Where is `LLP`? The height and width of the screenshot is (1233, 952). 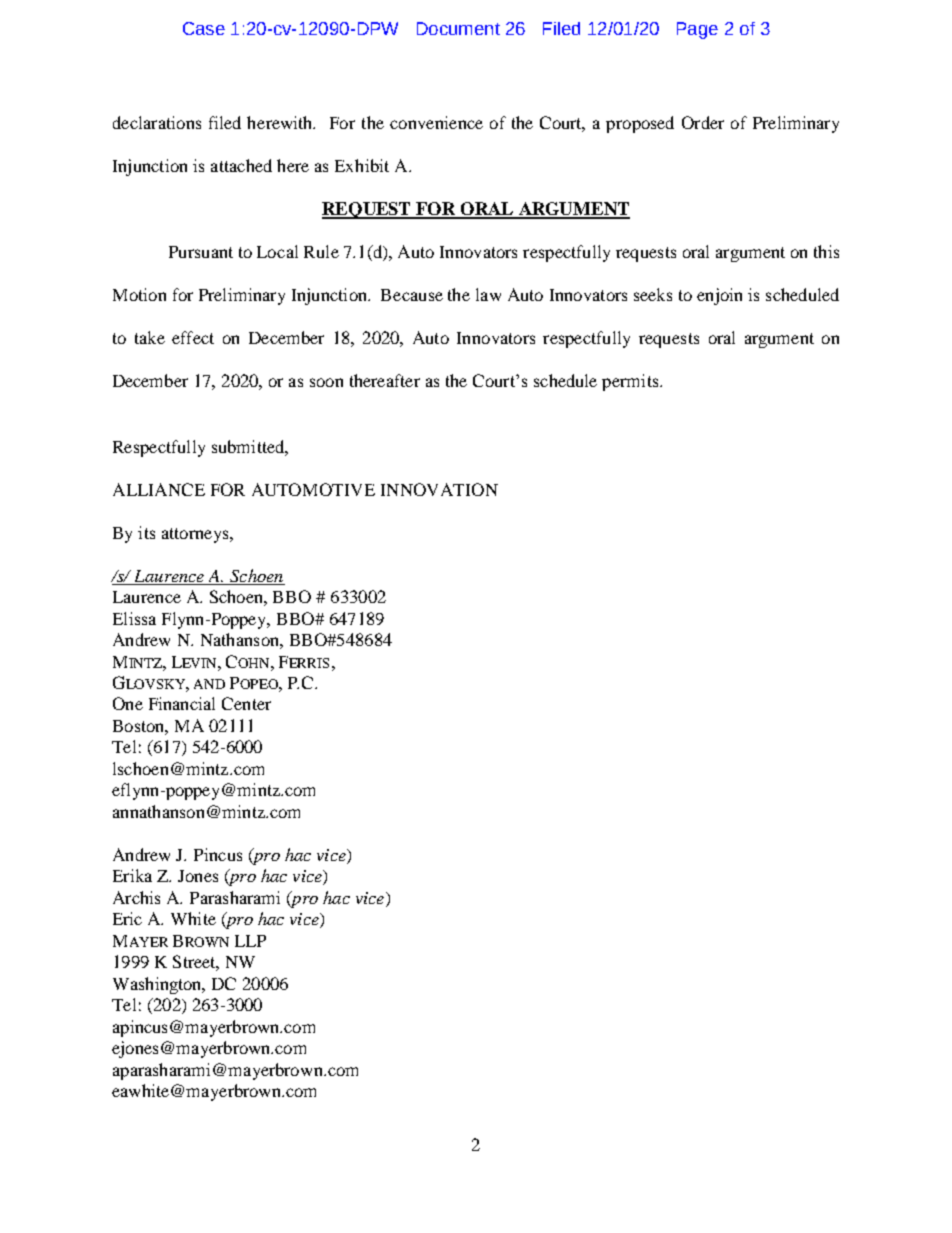
LLP is located at coordinates (250, 941).
